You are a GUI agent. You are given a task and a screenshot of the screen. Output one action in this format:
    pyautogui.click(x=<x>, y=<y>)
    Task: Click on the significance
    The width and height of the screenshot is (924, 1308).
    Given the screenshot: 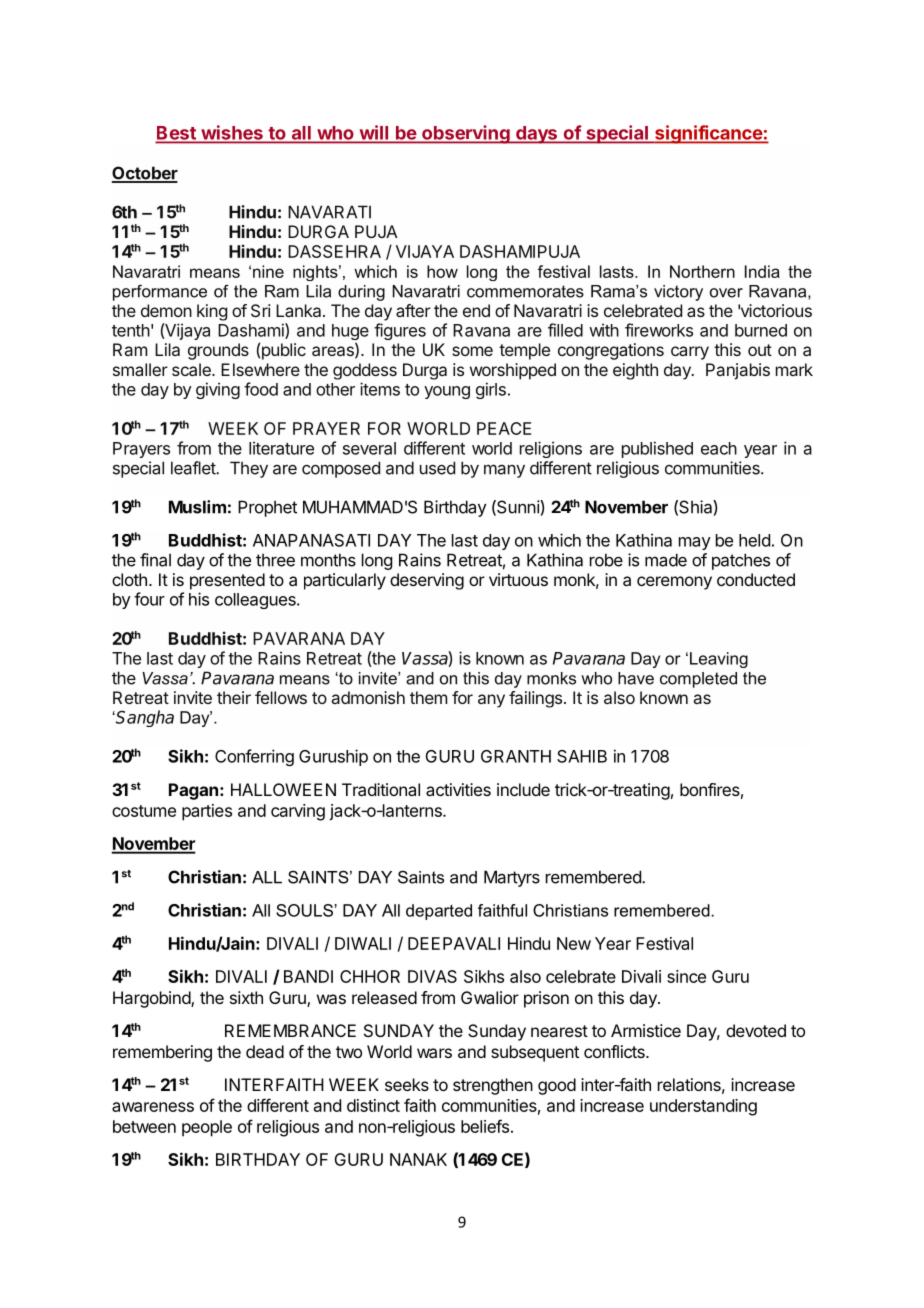 What is the action you would take?
    pyautogui.click(x=708, y=134)
